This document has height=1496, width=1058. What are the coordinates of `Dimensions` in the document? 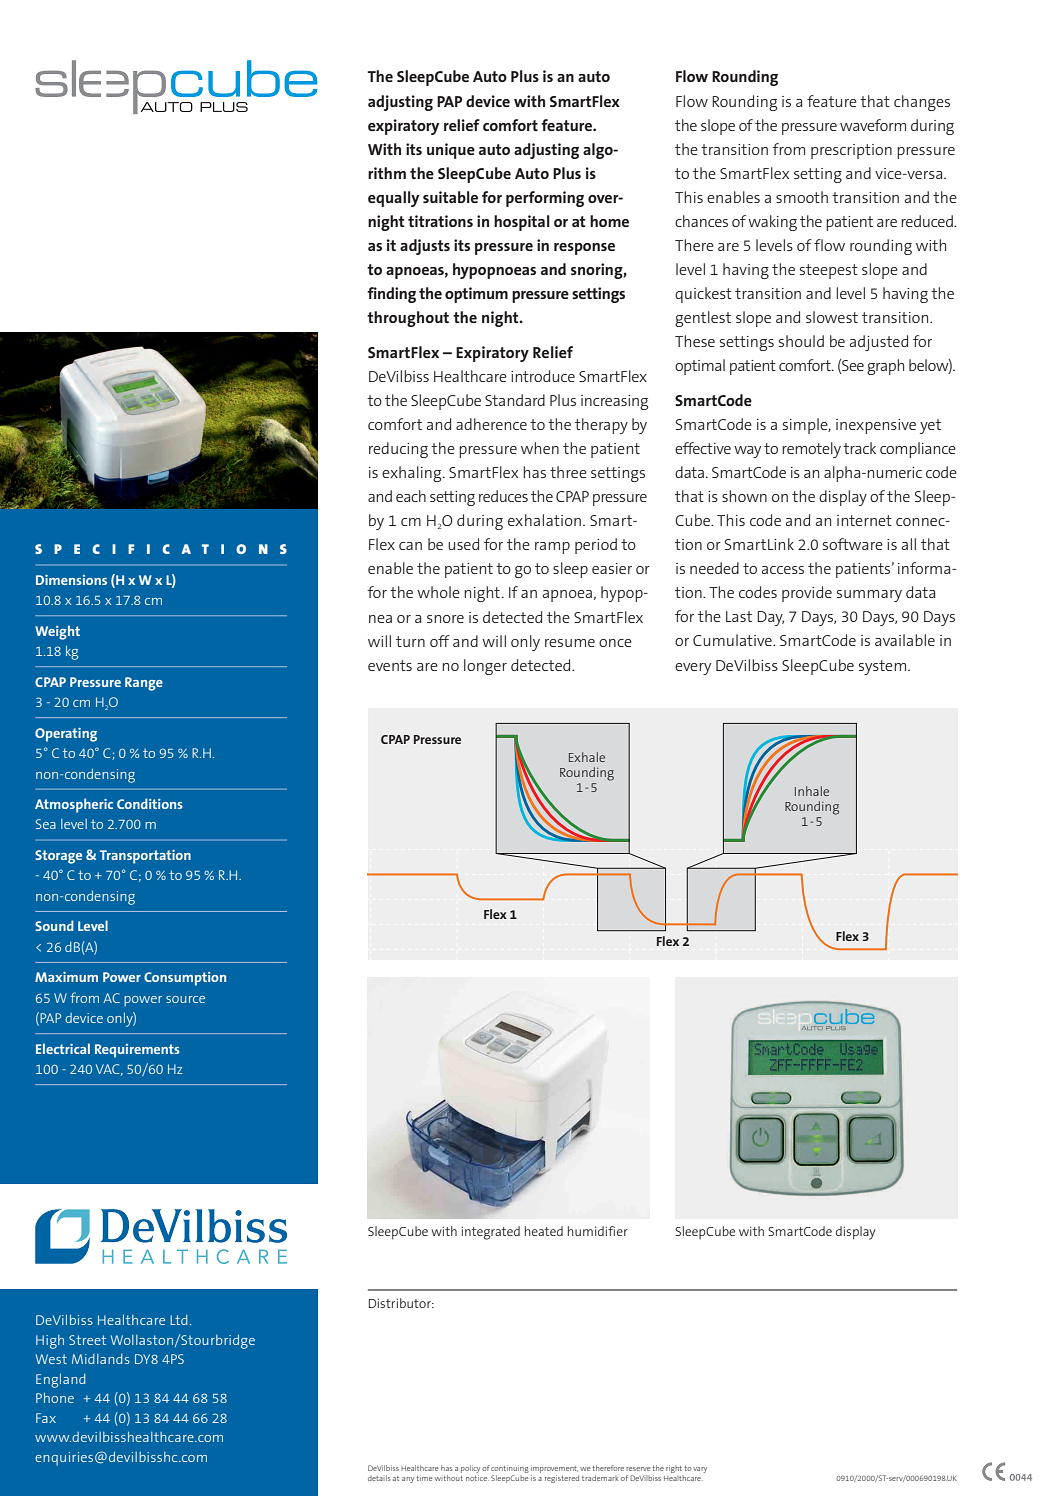 It's located at (71, 580).
